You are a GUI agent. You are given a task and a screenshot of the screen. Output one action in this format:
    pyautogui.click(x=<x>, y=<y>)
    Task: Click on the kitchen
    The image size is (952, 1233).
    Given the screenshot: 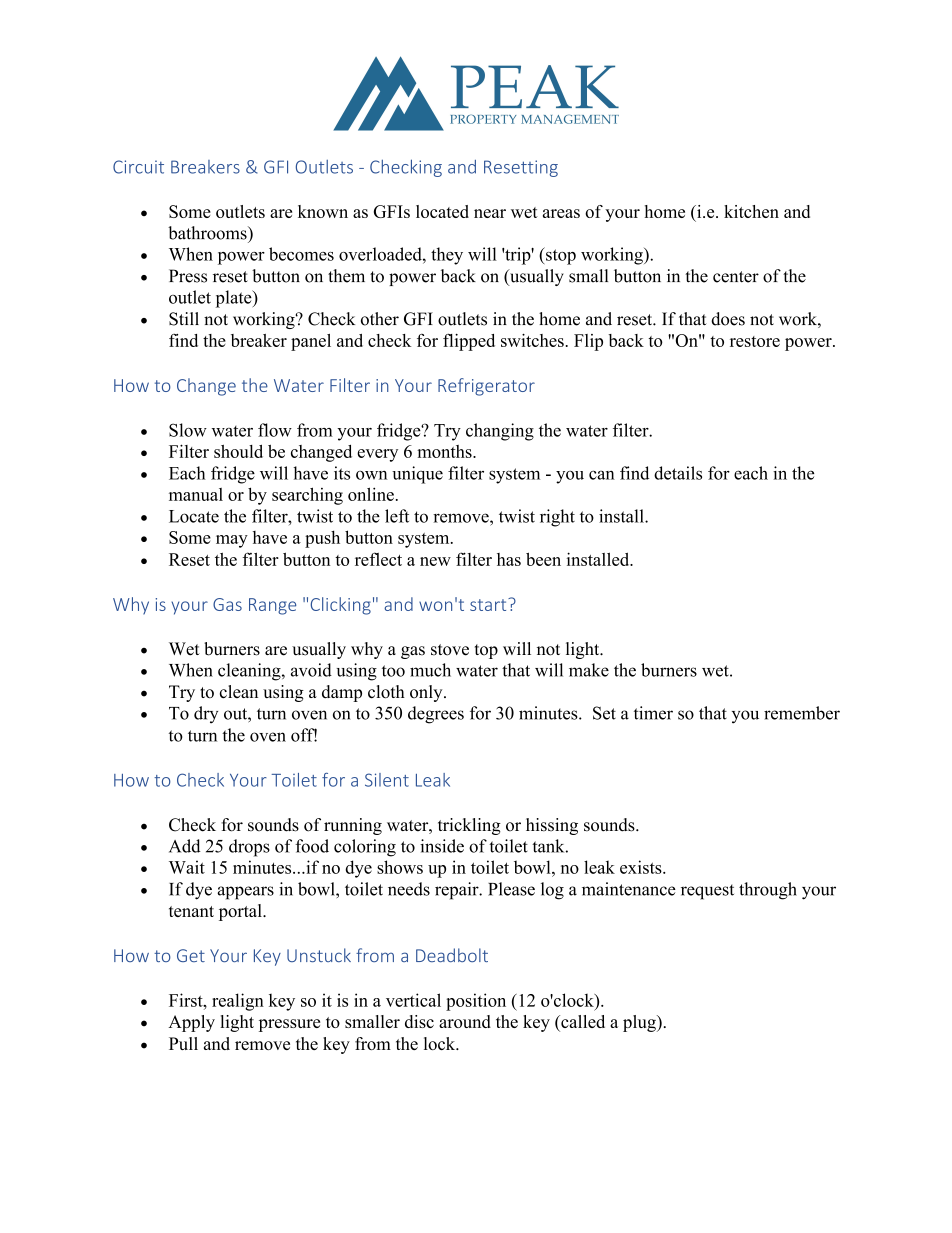 What is the action you would take?
    pyautogui.click(x=751, y=211)
